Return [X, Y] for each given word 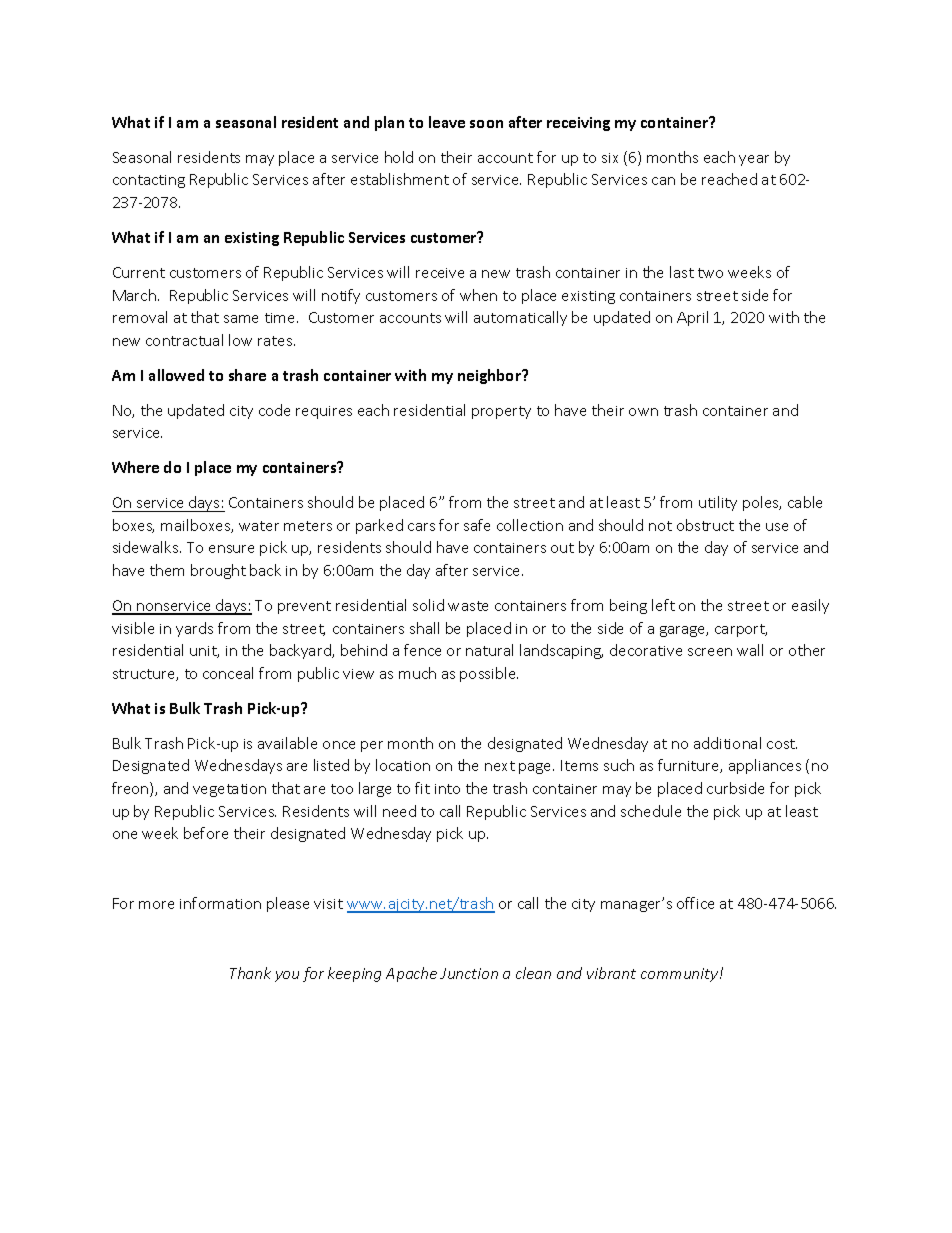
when [478, 295]
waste [468, 606]
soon [486, 124]
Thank [250, 973]
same [241, 319]
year [754, 160]
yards [194, 629]
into [447, 789]
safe [477, 525]
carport [741, 630]
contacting [149, 181]
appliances [765, 766]
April [692, 318]
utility [718, 503]
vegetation [229, 790]
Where [135, 467]
